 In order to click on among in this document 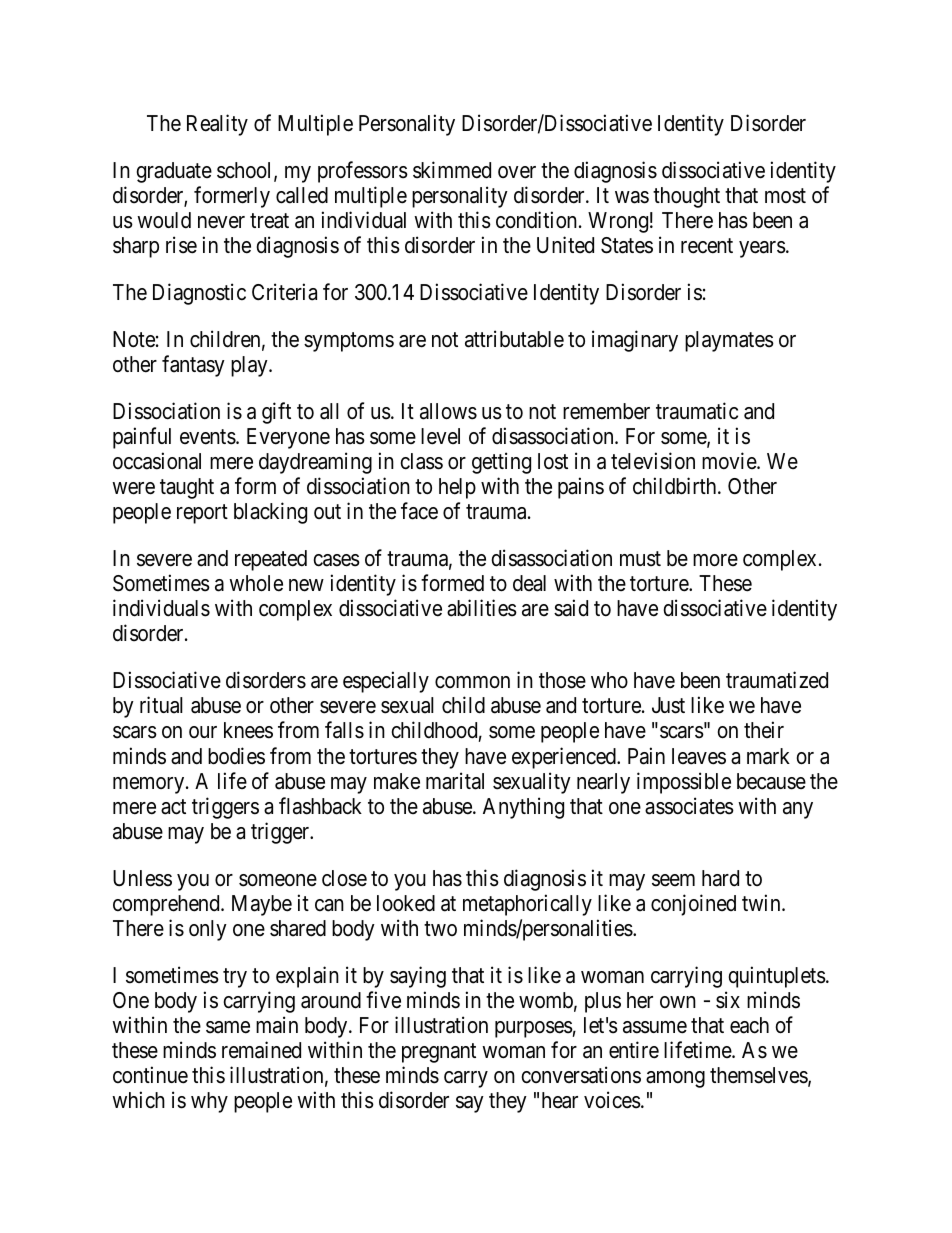, I will do `click(675, 1079)`.
